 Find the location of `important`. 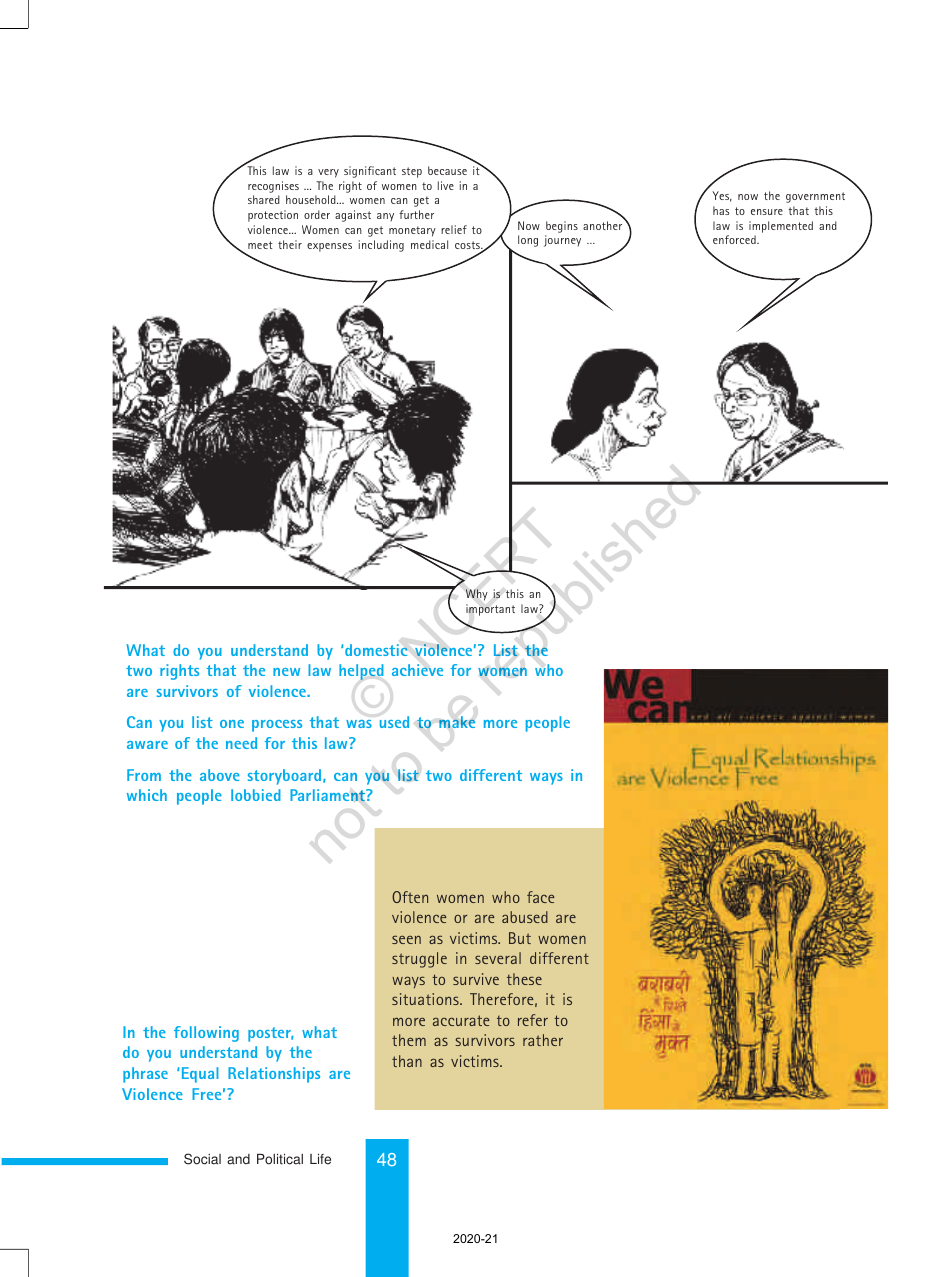

important is located at coordinates (490, 610).
